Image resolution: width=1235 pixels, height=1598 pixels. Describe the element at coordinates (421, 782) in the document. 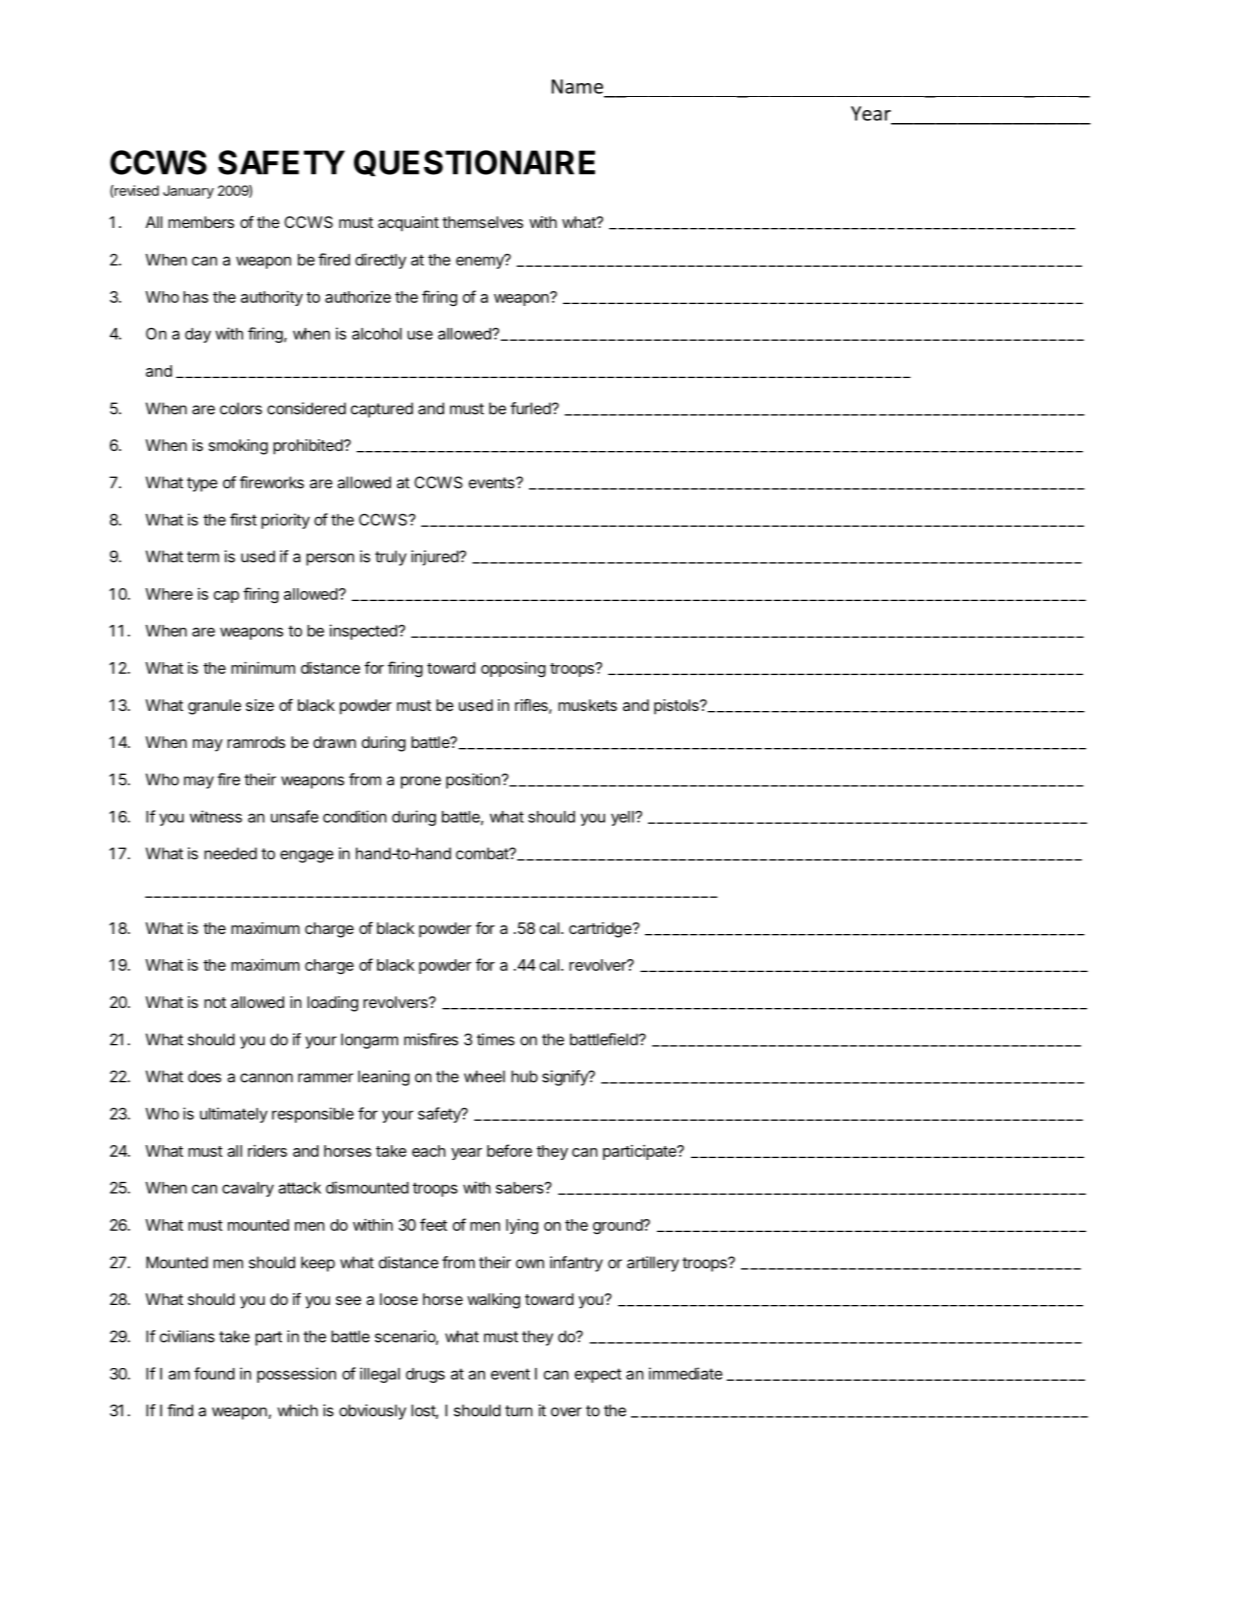

I see `prone` at that location.
